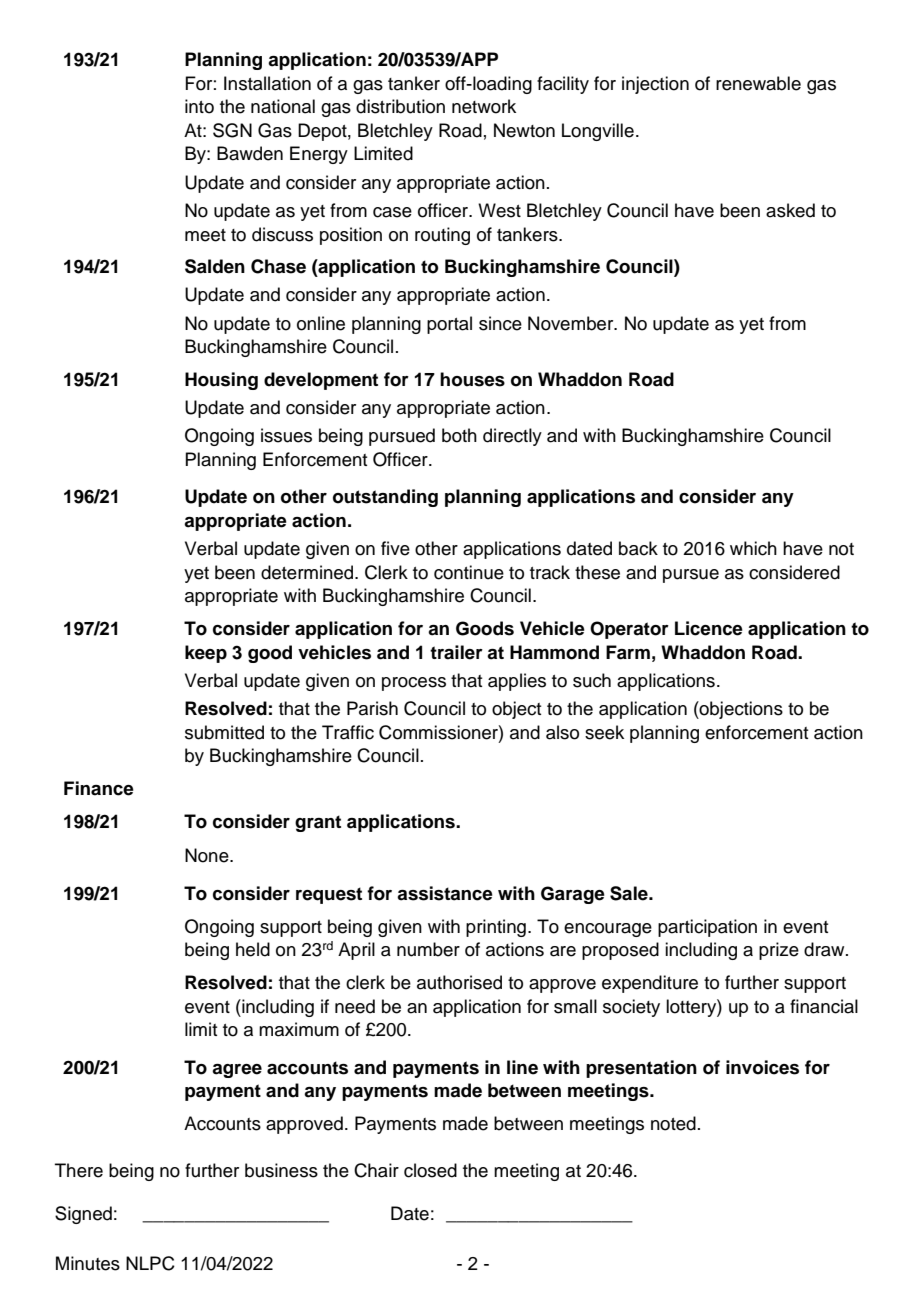 This document has height=1308, width=924. I want to click on keep, so click(206, 654).
